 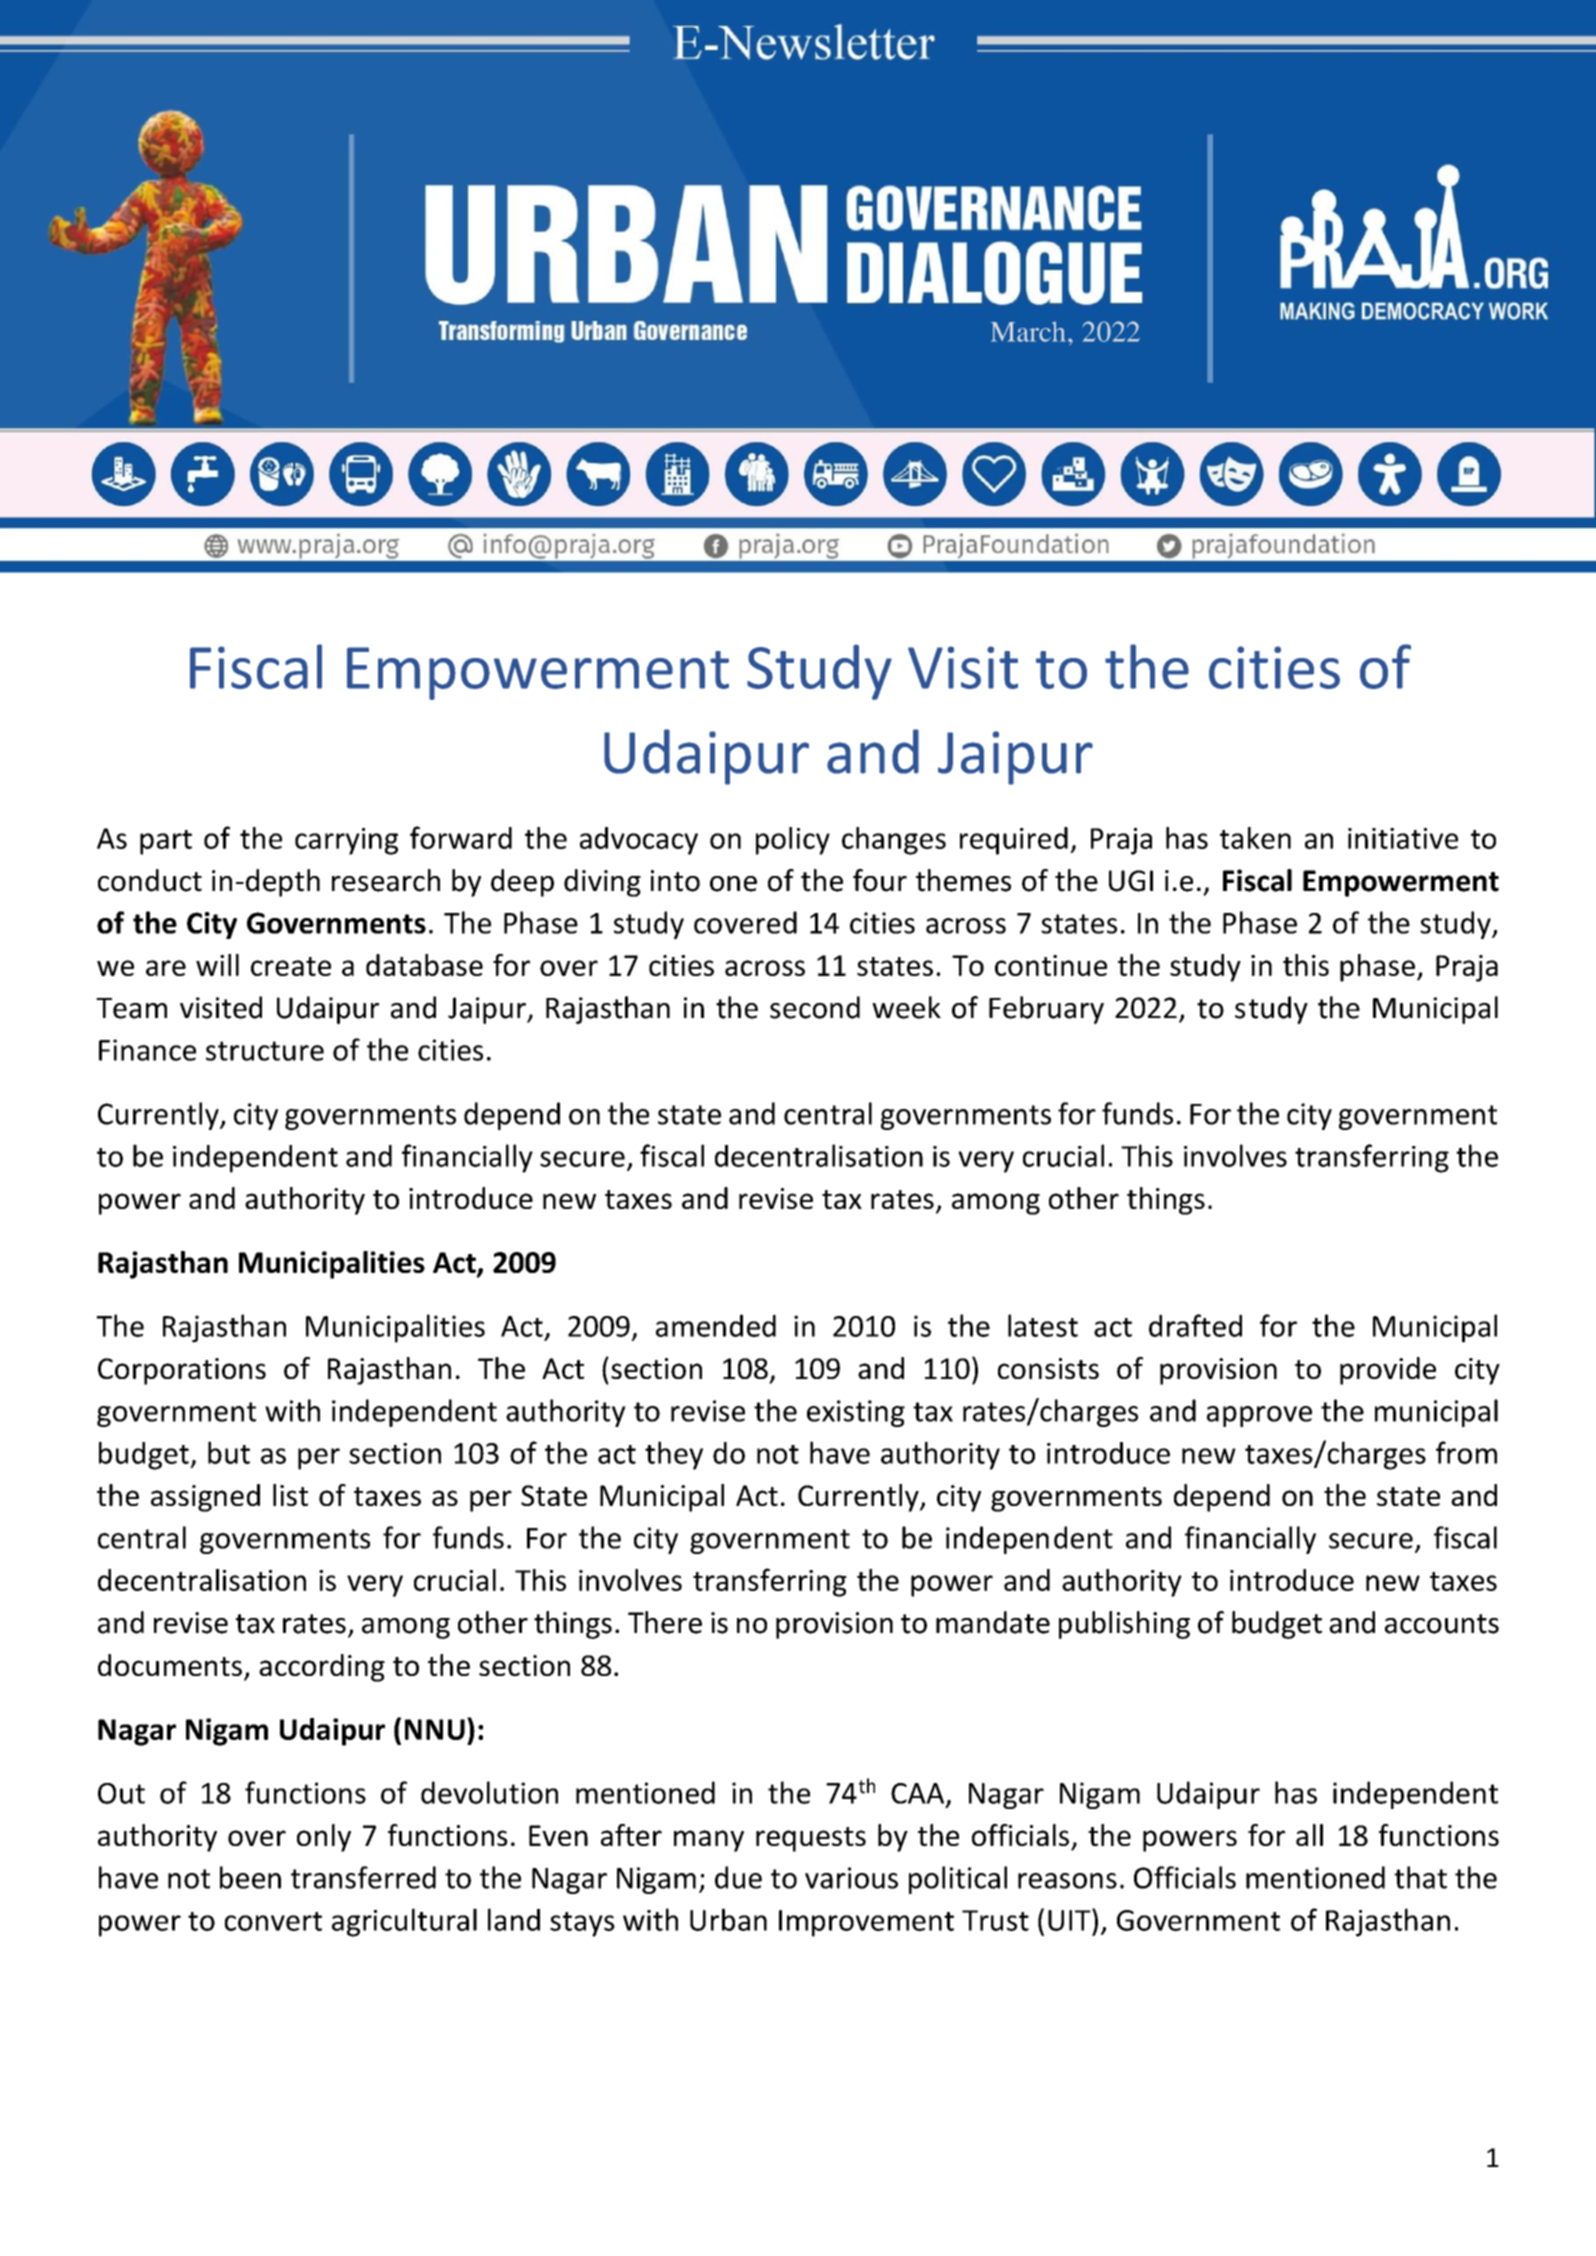 What do you see at coordinates (1028, 331) in the screenshot?
I see `March` at bounding box center [1028, 331].
